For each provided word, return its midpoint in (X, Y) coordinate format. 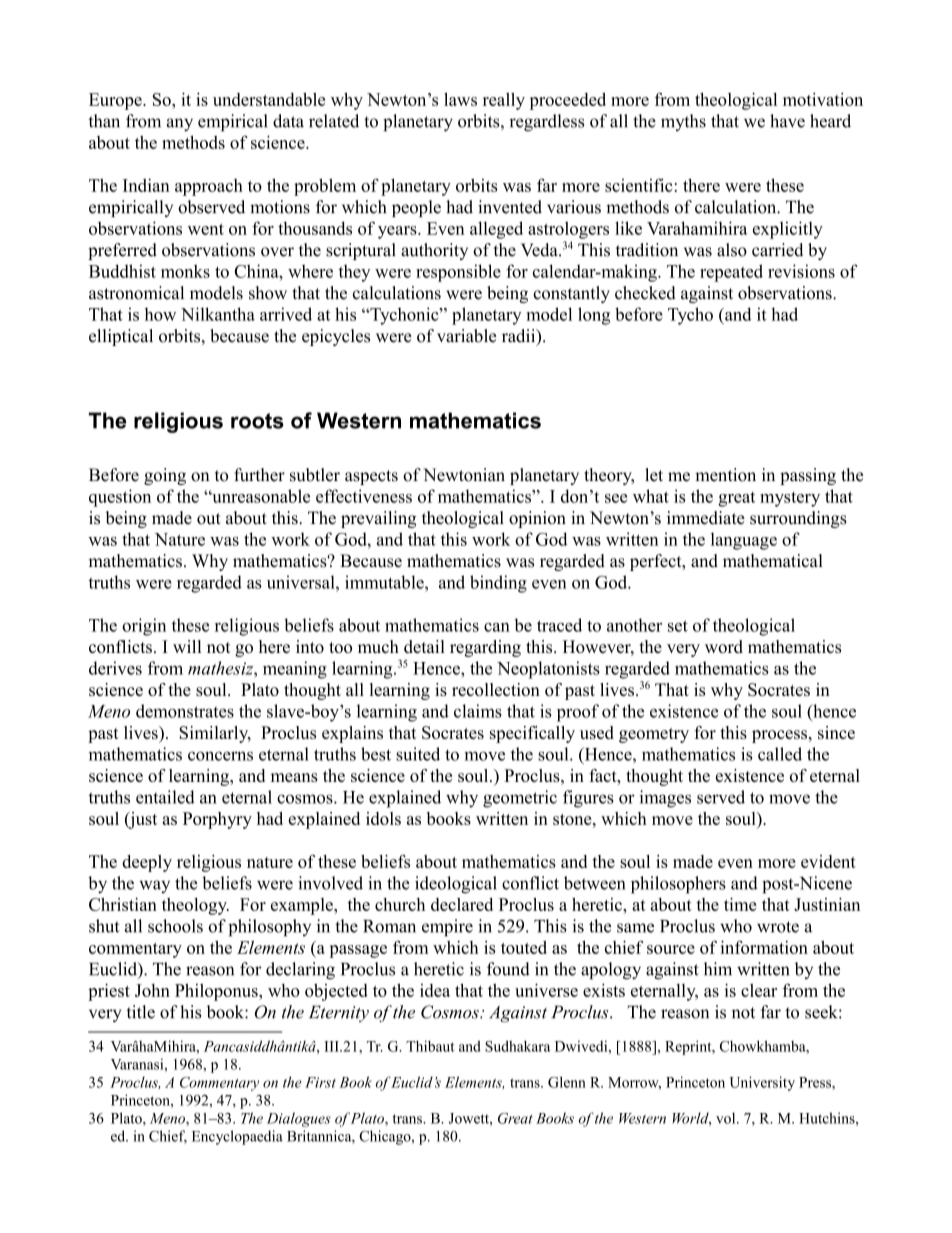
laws (460, 99)
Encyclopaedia (237, 1137)
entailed (165, 797)
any (180, 124)
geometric (520, 799)
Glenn (567, 1082)
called (780, 754)
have (787, 121)
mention (725, 475)
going (165, 476)
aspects (371, 477)
